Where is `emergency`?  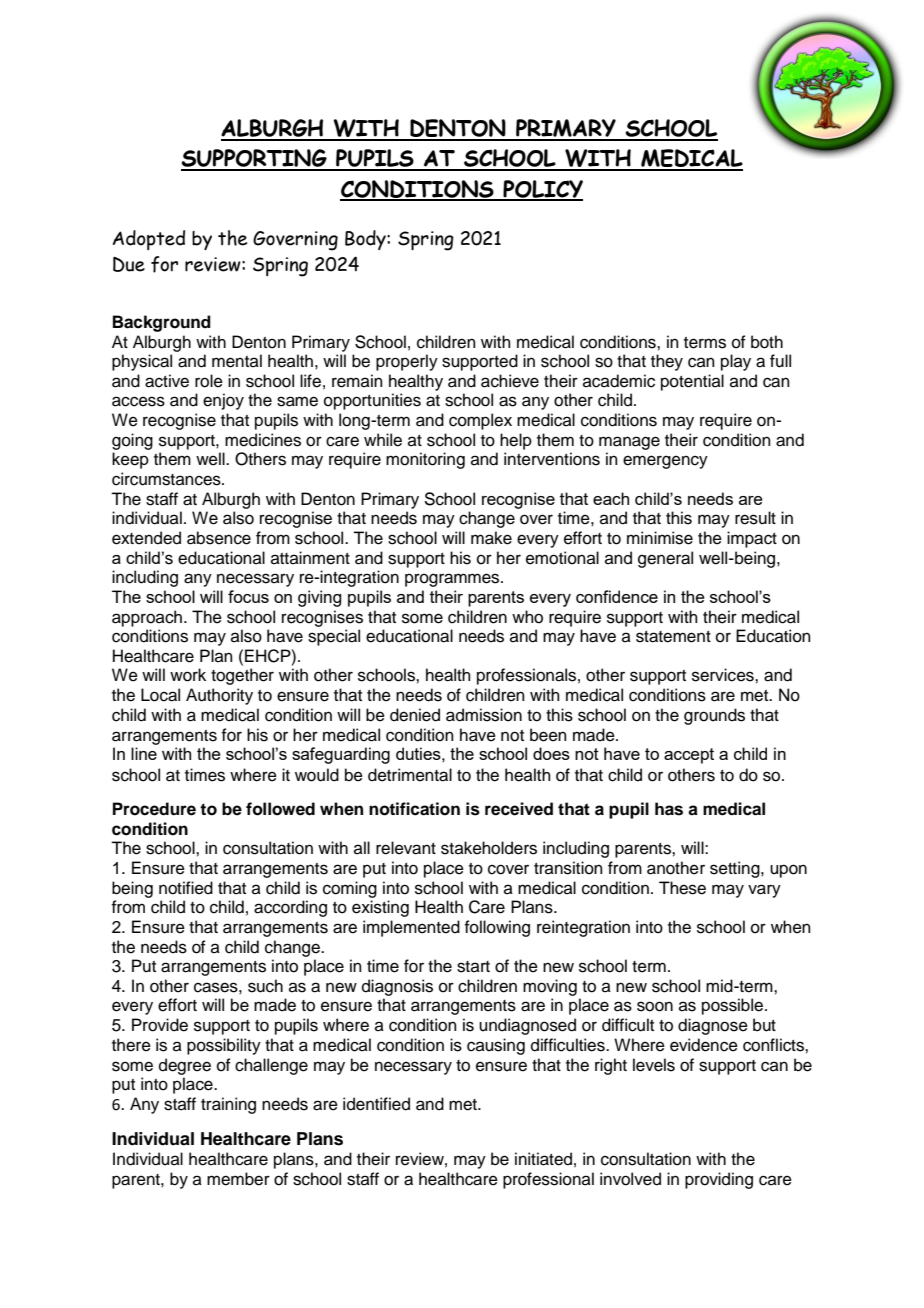 emergency is located at coordinates (665, 462).
